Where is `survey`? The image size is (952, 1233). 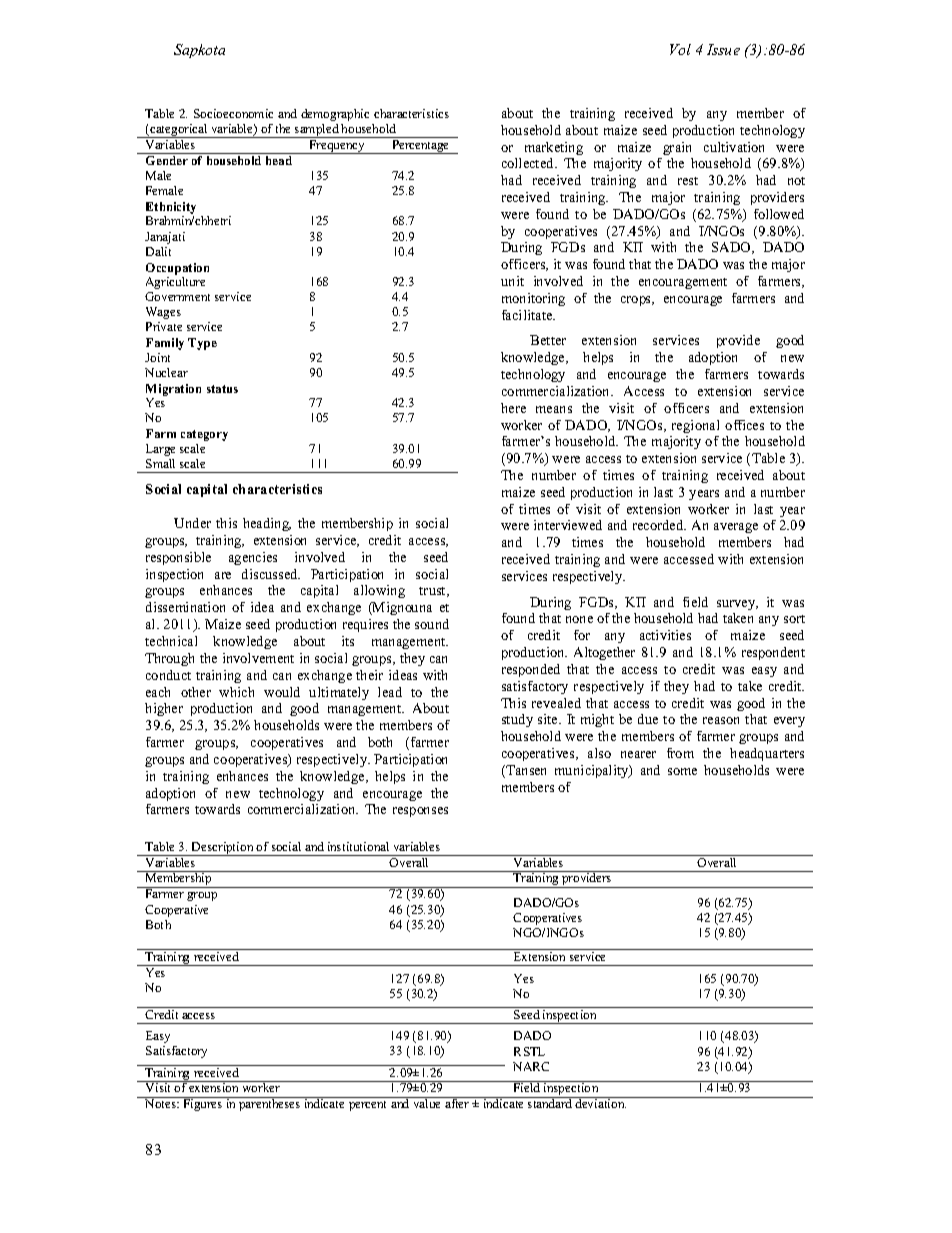 survey is located at coordinates (737, 605).
